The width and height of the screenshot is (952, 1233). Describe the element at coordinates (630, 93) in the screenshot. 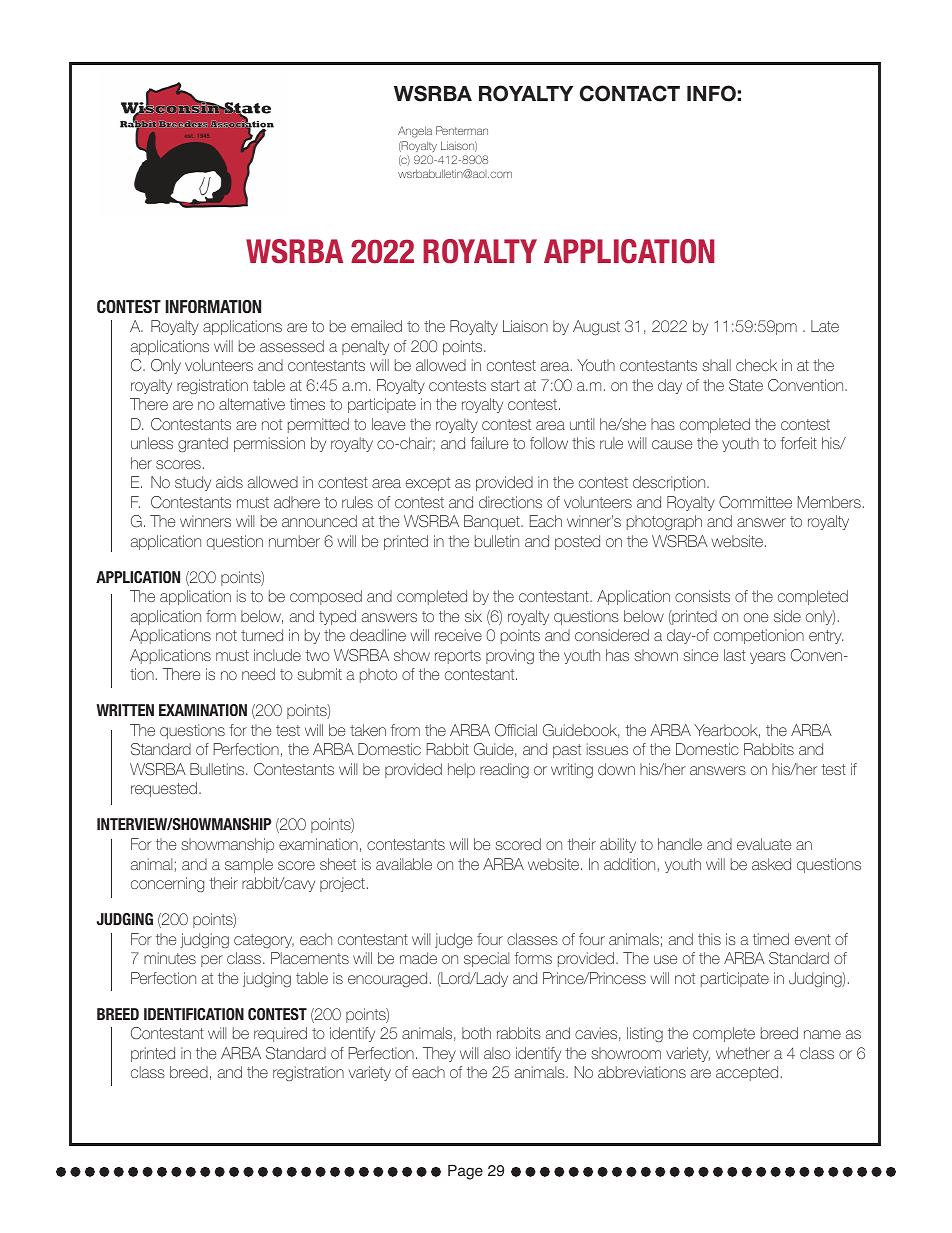

I see `CONTACT` at that location.
